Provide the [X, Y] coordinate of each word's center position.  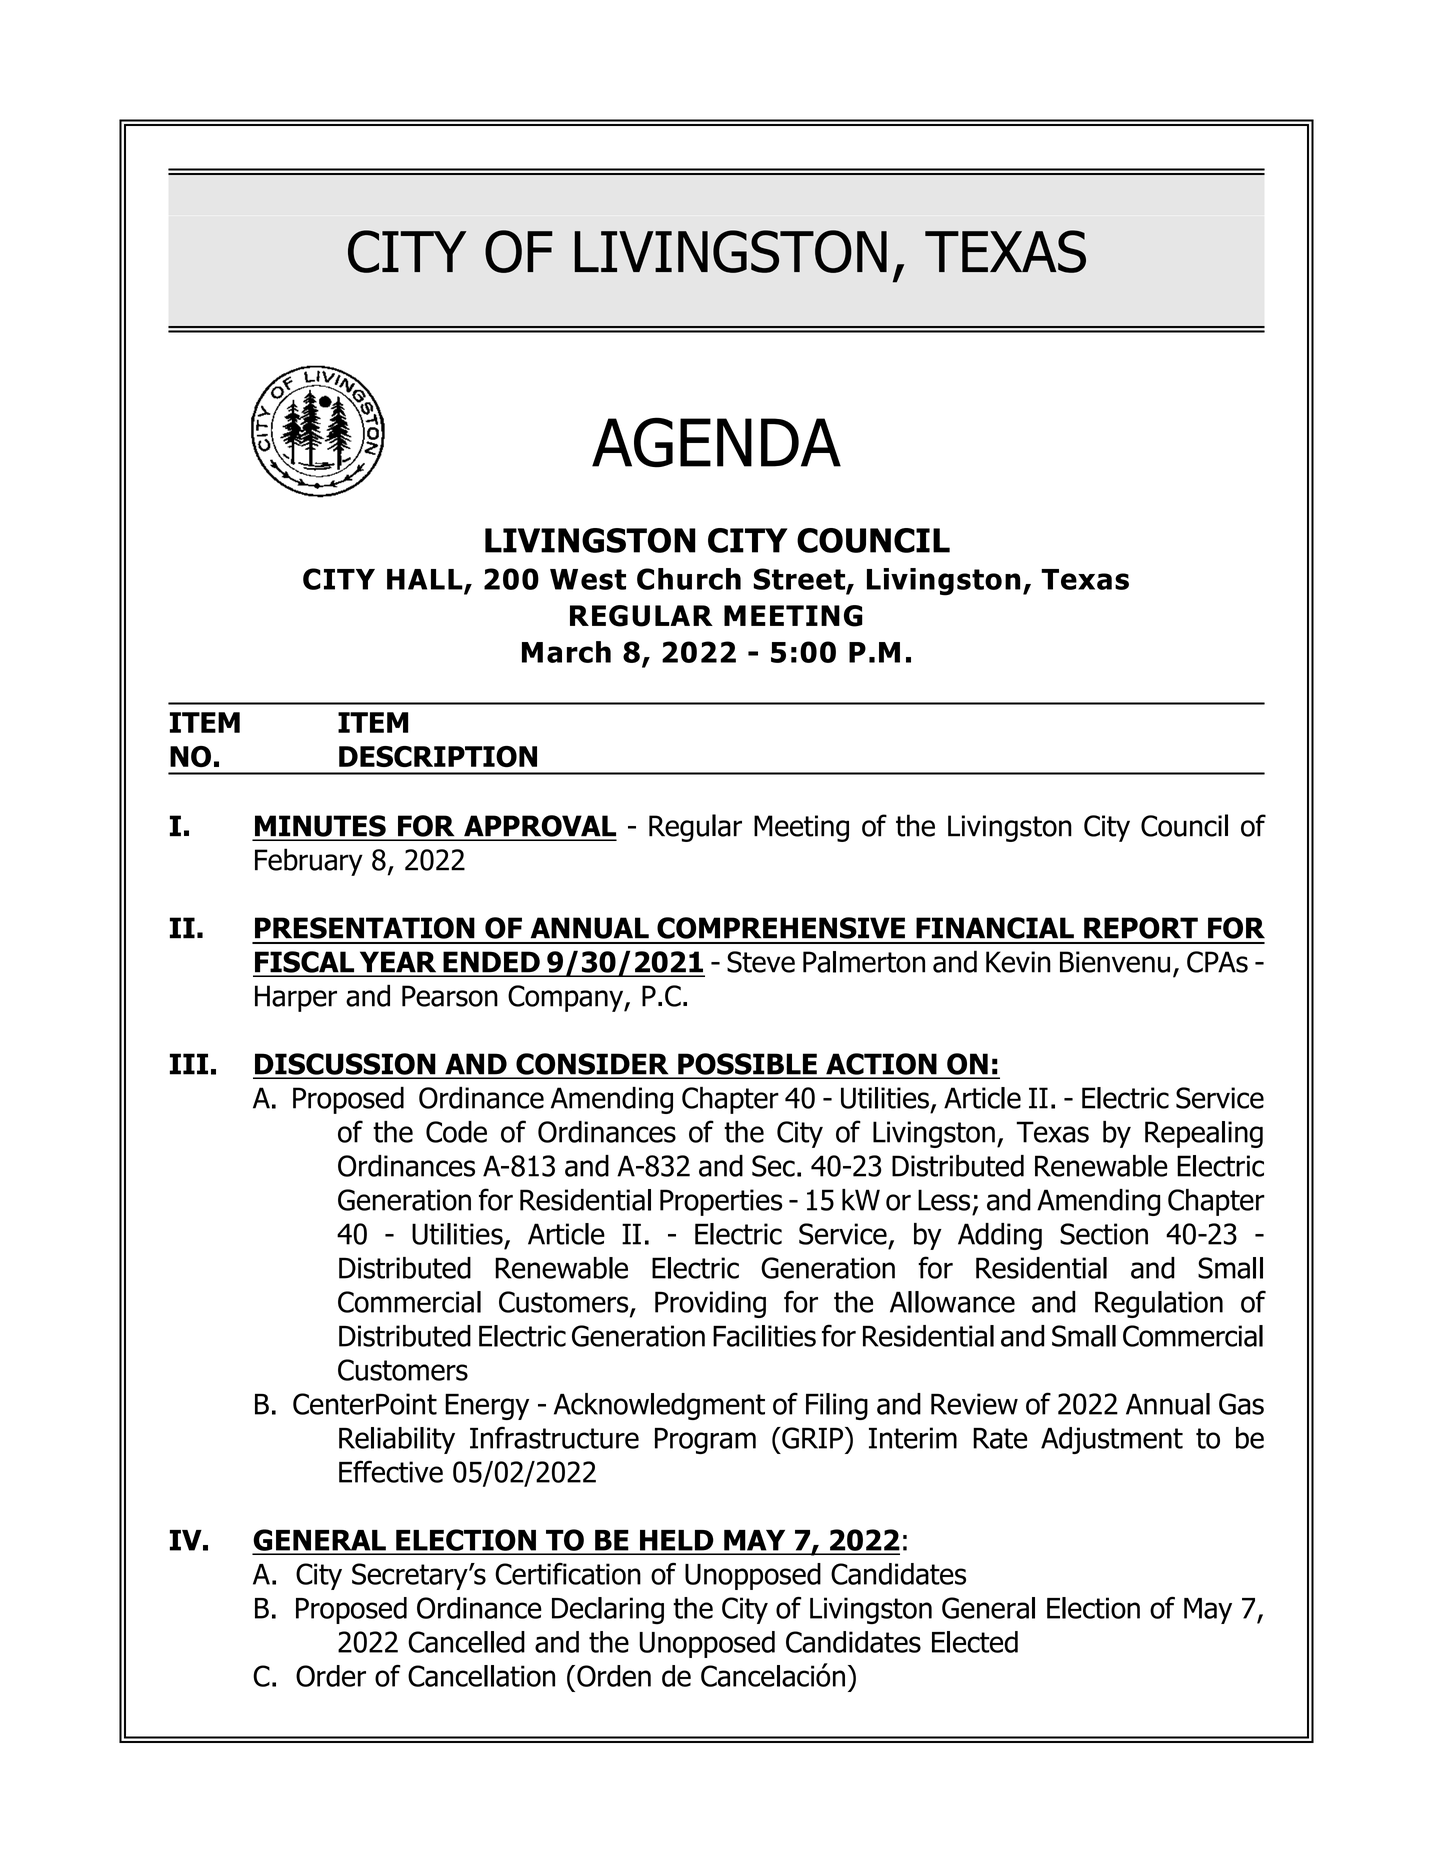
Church [689, 579]
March [566, 652]
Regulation [1159, 1304]
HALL [426, 580]
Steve [761, 962]
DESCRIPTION [438, 756]
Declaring [608, 1611]
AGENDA [716, 442]
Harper [296, 998]
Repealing [1204, 1134]
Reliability [397, 1440]
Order [331, 1676]
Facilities [764, 1336]
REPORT [1141, 928]
